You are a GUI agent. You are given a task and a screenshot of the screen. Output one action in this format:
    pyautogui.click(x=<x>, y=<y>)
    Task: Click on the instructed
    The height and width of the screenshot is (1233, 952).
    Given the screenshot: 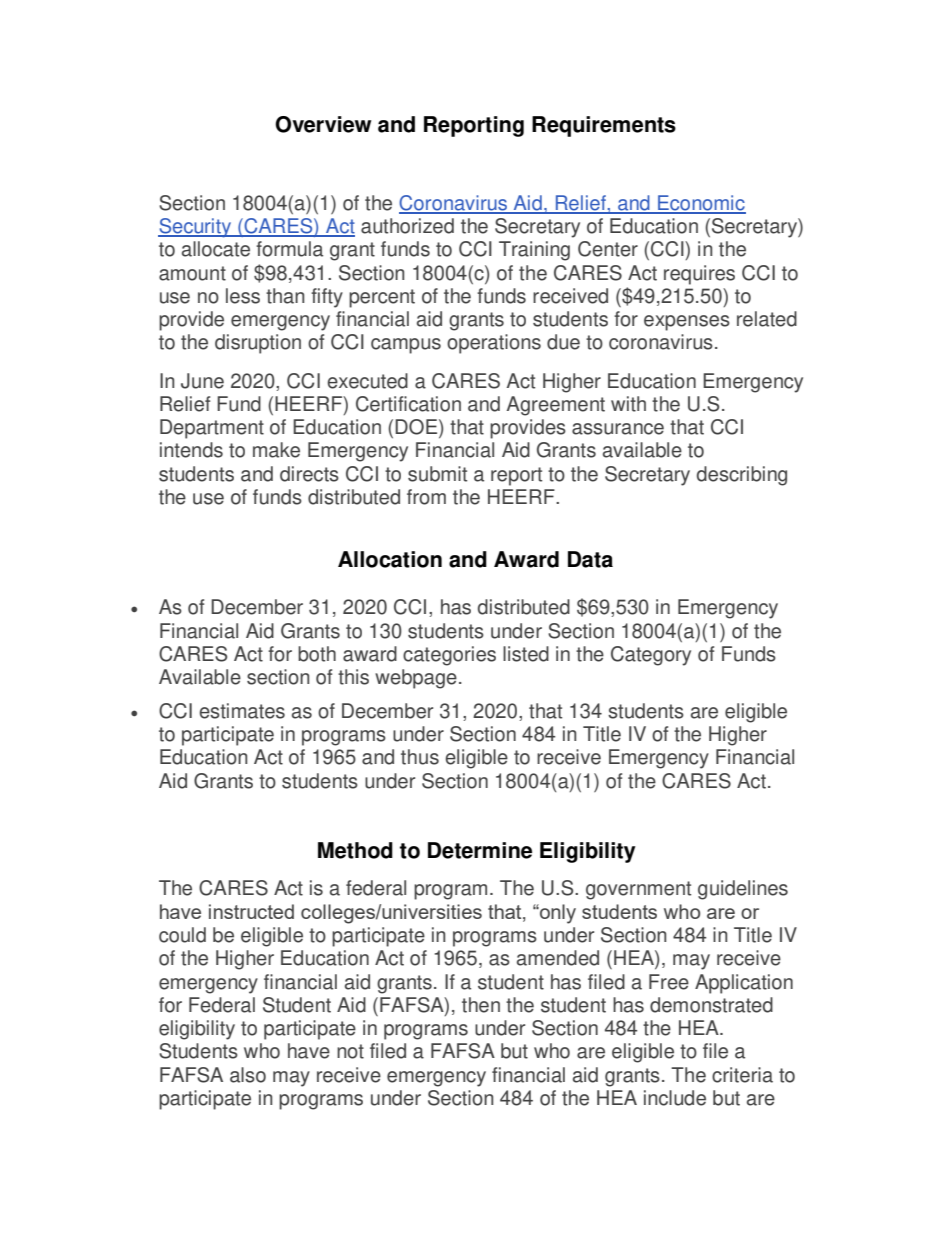 What is the action you would take?
    pyautogui.click(x=251, y=911)
